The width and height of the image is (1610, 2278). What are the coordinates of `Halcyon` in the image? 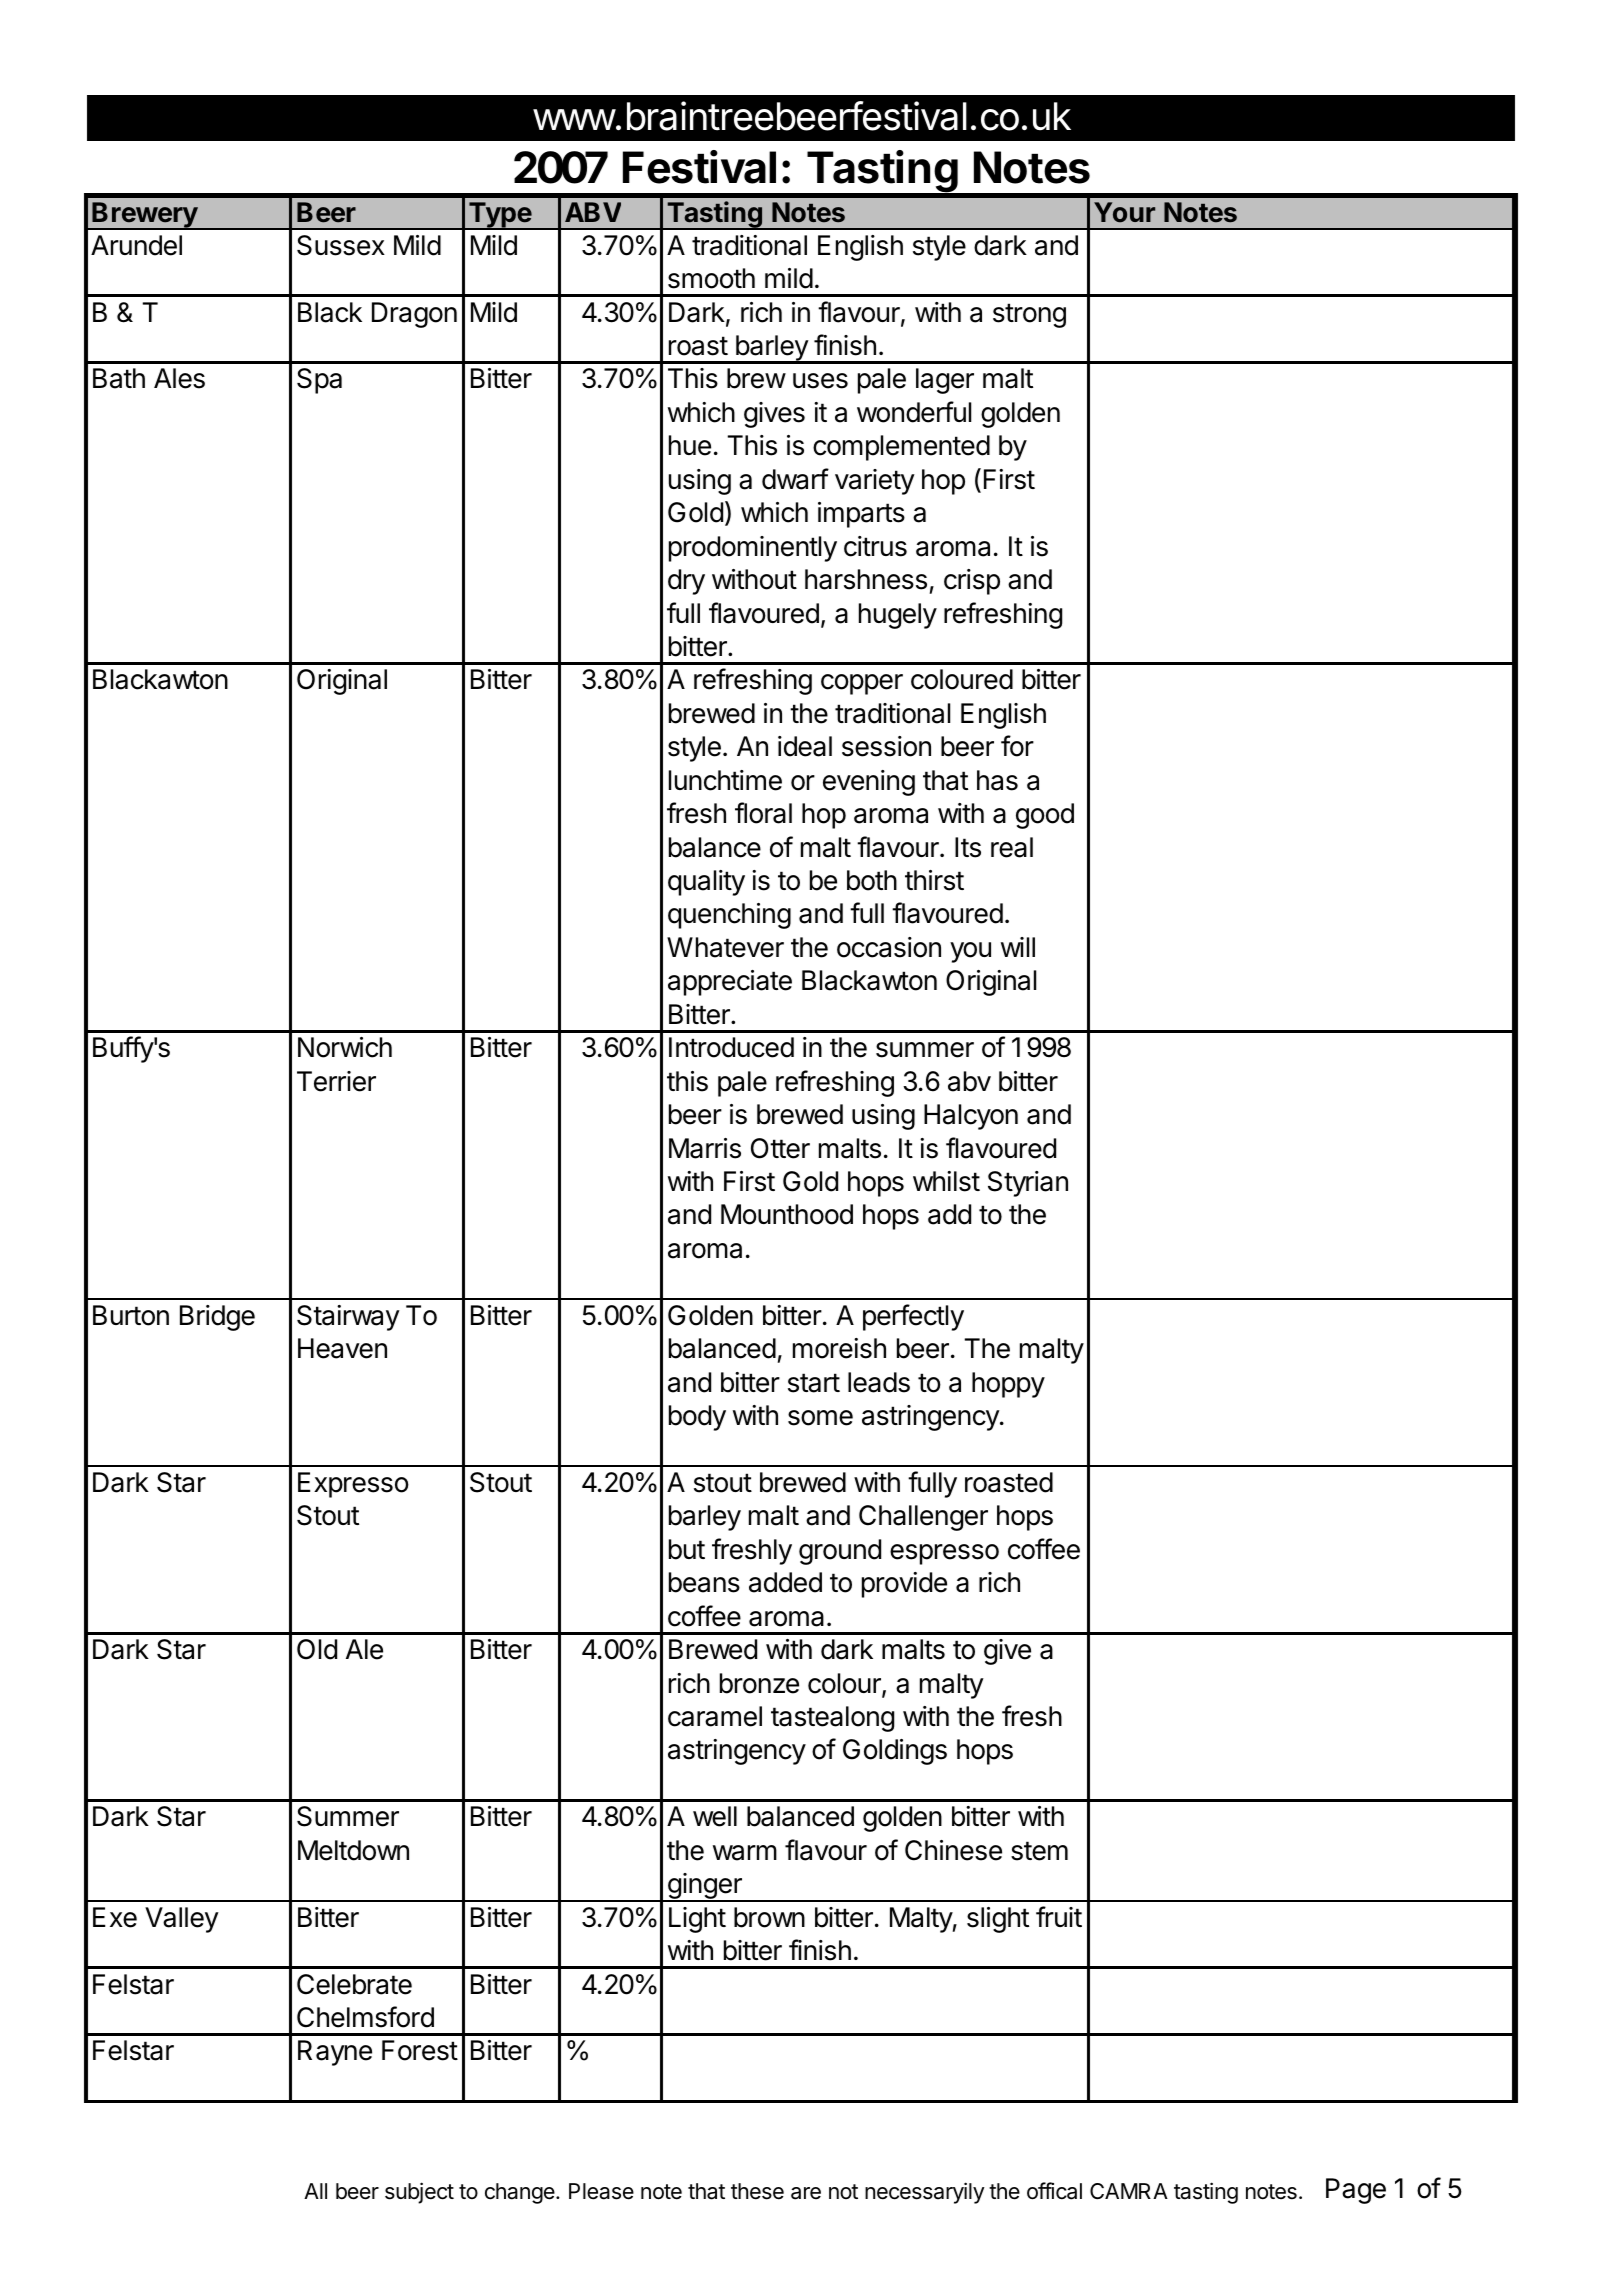 It's located at (971, 1117).
